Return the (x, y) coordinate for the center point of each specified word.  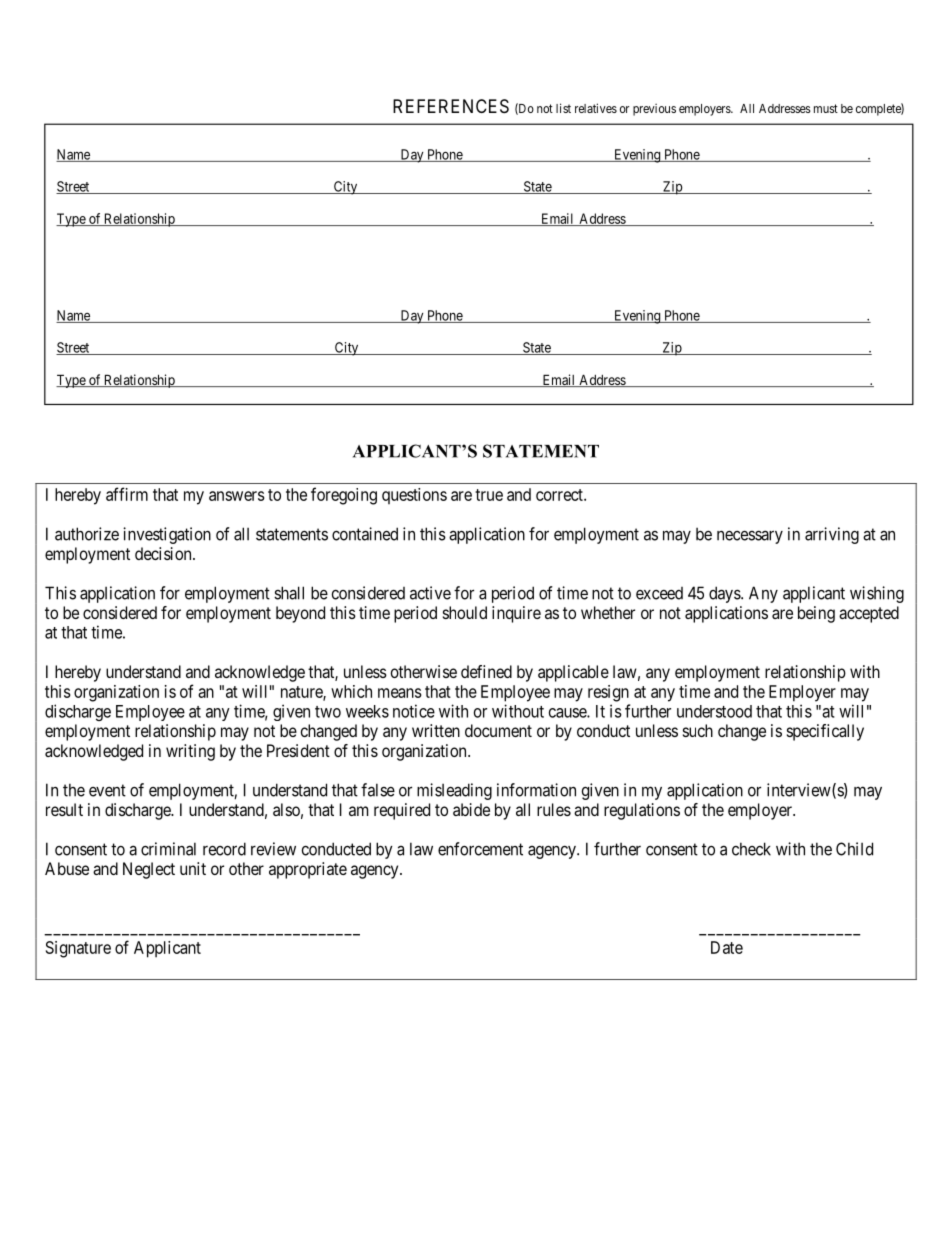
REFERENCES (451, 106)
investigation (167, 535)
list (563, 108)
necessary (750, 537)
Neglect (149, 870)
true (489, 495)
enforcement (480, 849)
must (826, 108)
